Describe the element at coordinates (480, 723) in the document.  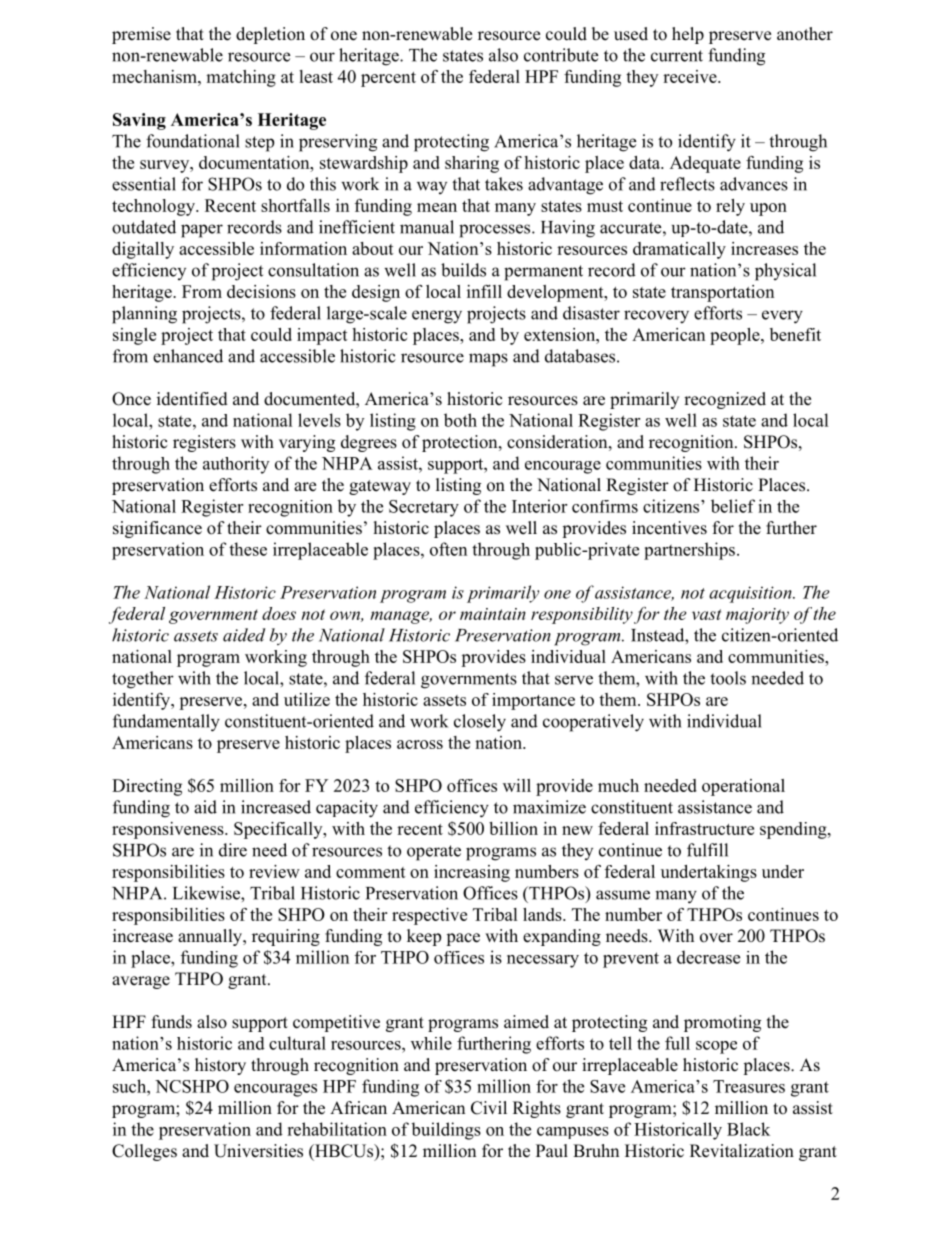
I see `closely` at that location.
